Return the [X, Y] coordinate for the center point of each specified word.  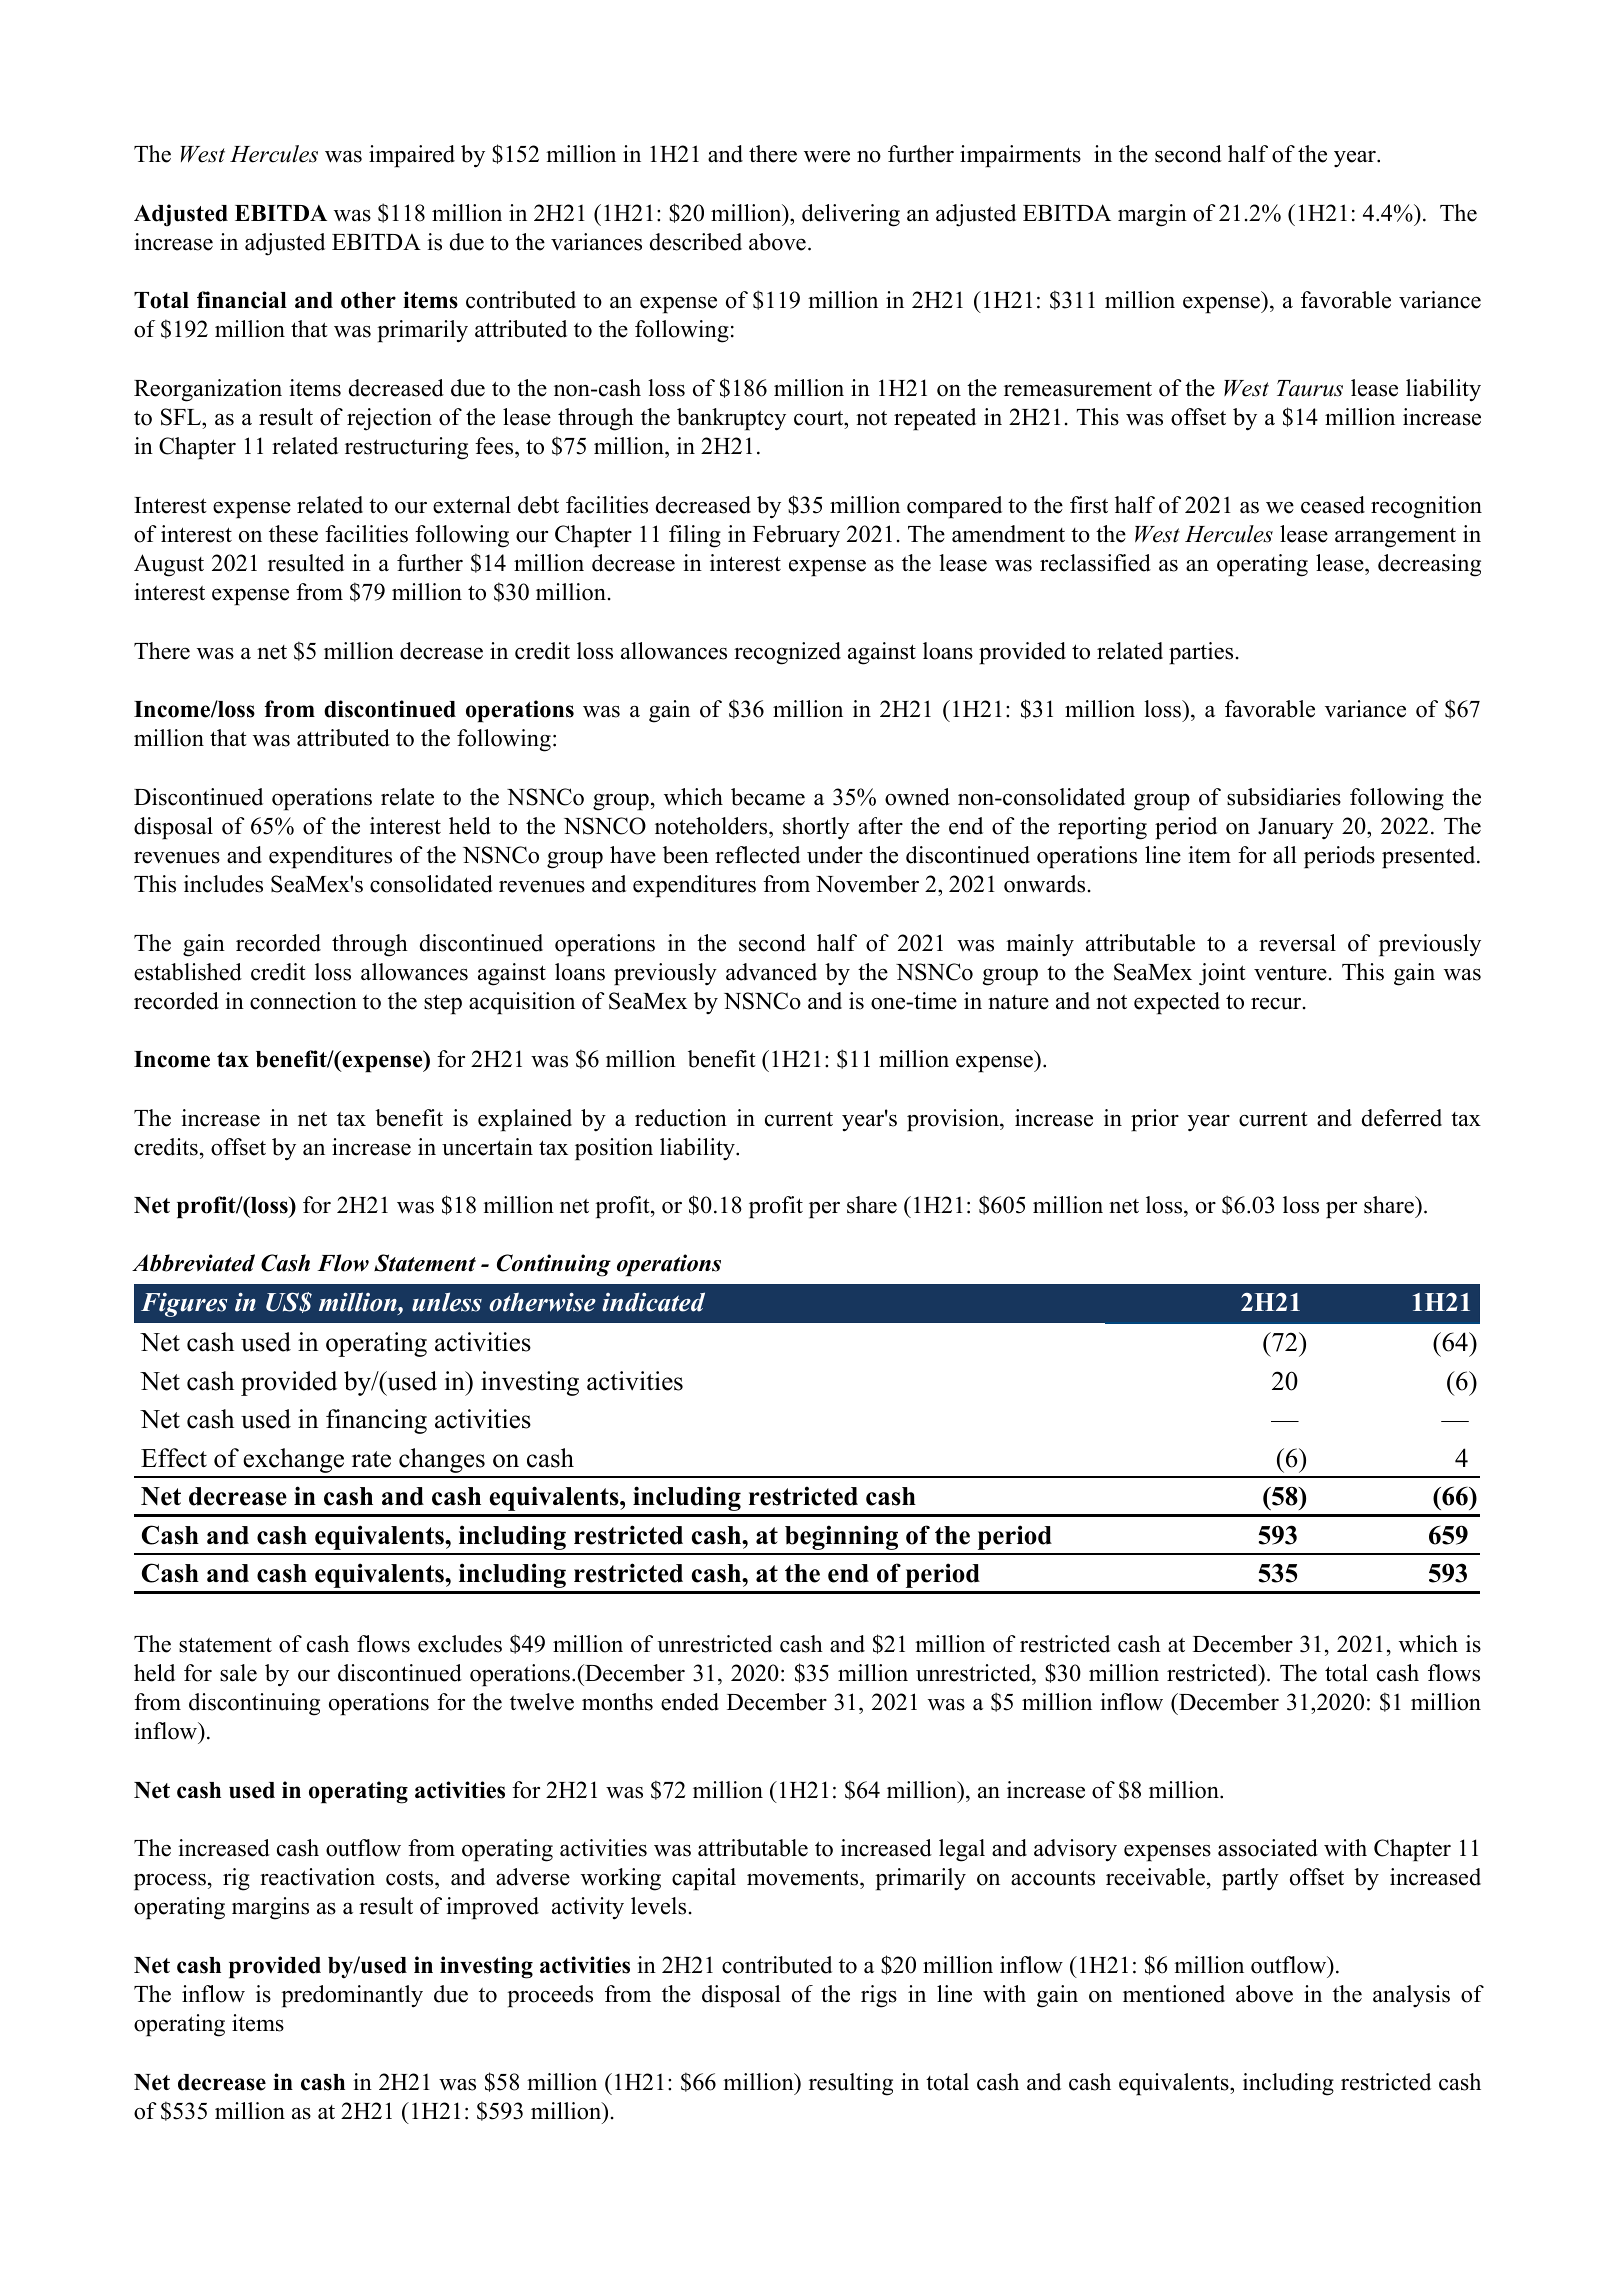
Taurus [1310, 388]
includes [223, 884]
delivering [851, 215]
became [768, 797]
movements [804, 1879]
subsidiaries [1284, 797]
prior [1155, 1120]
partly [1250, 1879]
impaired [412, 156]
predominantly [352, 1996]
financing [376, 1421]
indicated [653, 1302]
